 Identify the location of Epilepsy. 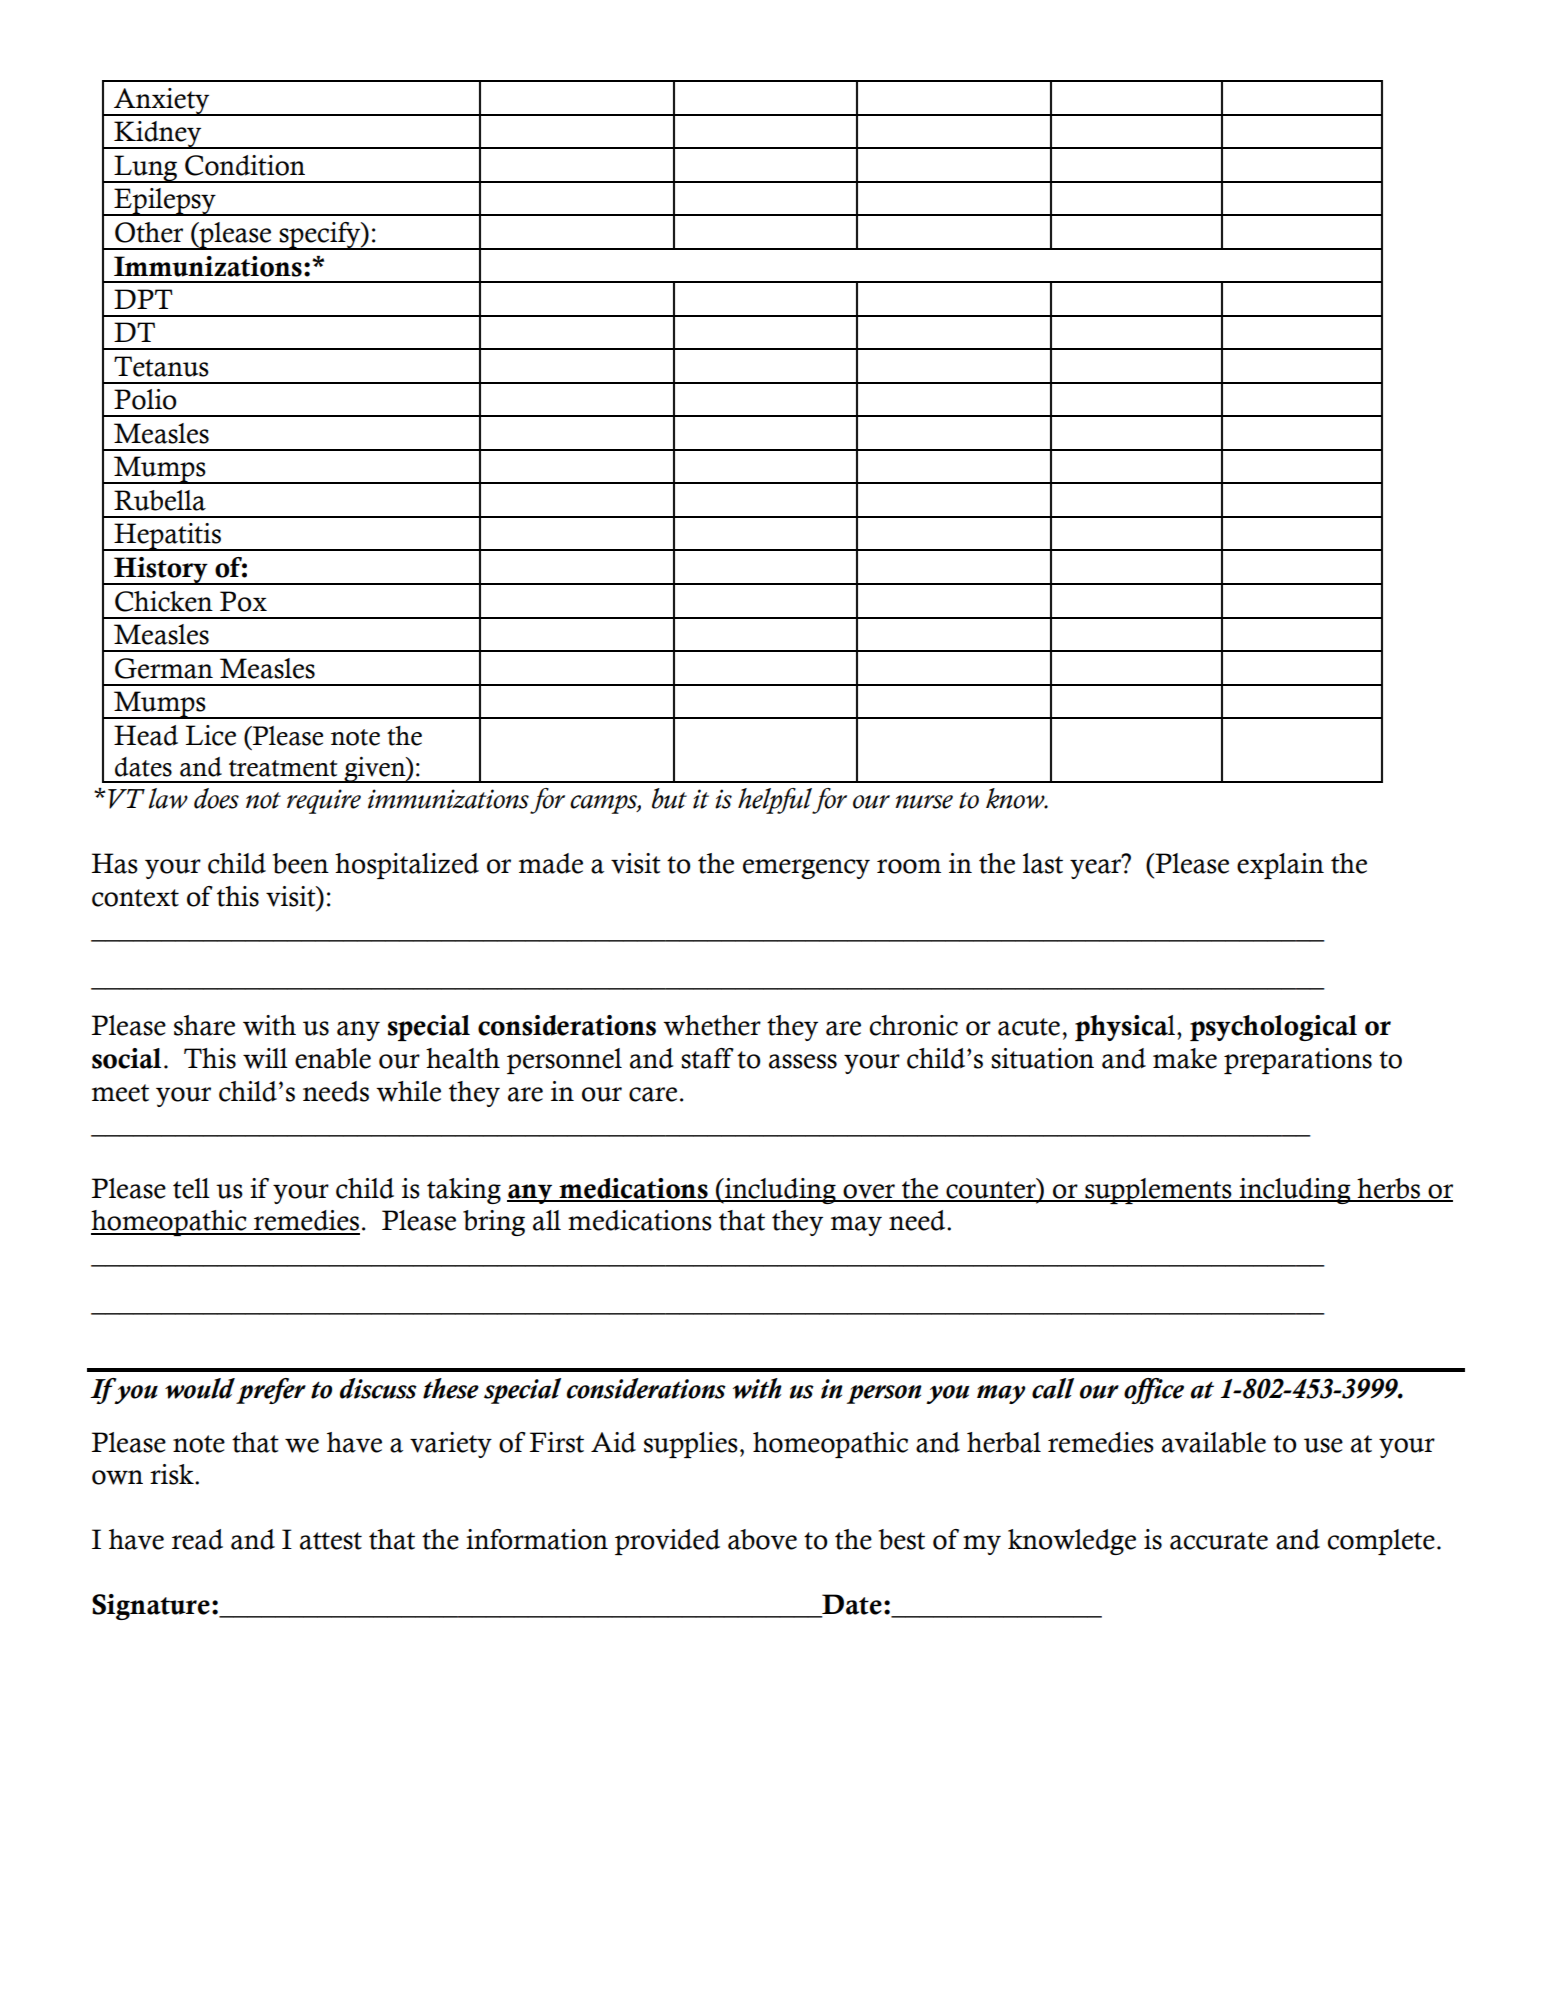
(165, 202).
